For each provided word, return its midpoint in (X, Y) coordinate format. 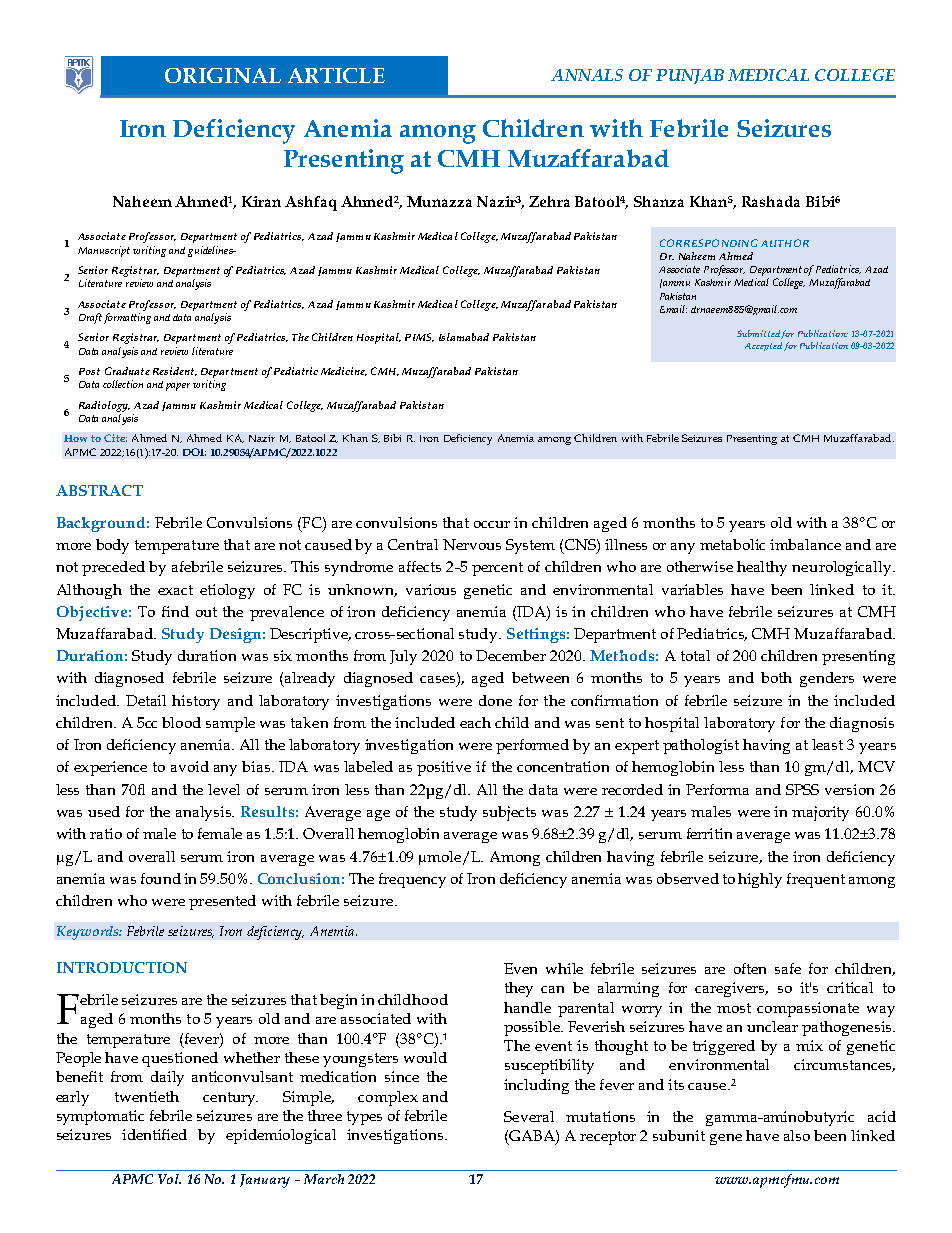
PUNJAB (690, 76)
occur (492, 524)
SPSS (802, 789)
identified (154, 1134)
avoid (190, 766)
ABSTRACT (99, 490)
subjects (509, 813)
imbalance (805, 544)
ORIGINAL (223, 75)
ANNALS (587, 75)
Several (529, 1116)
